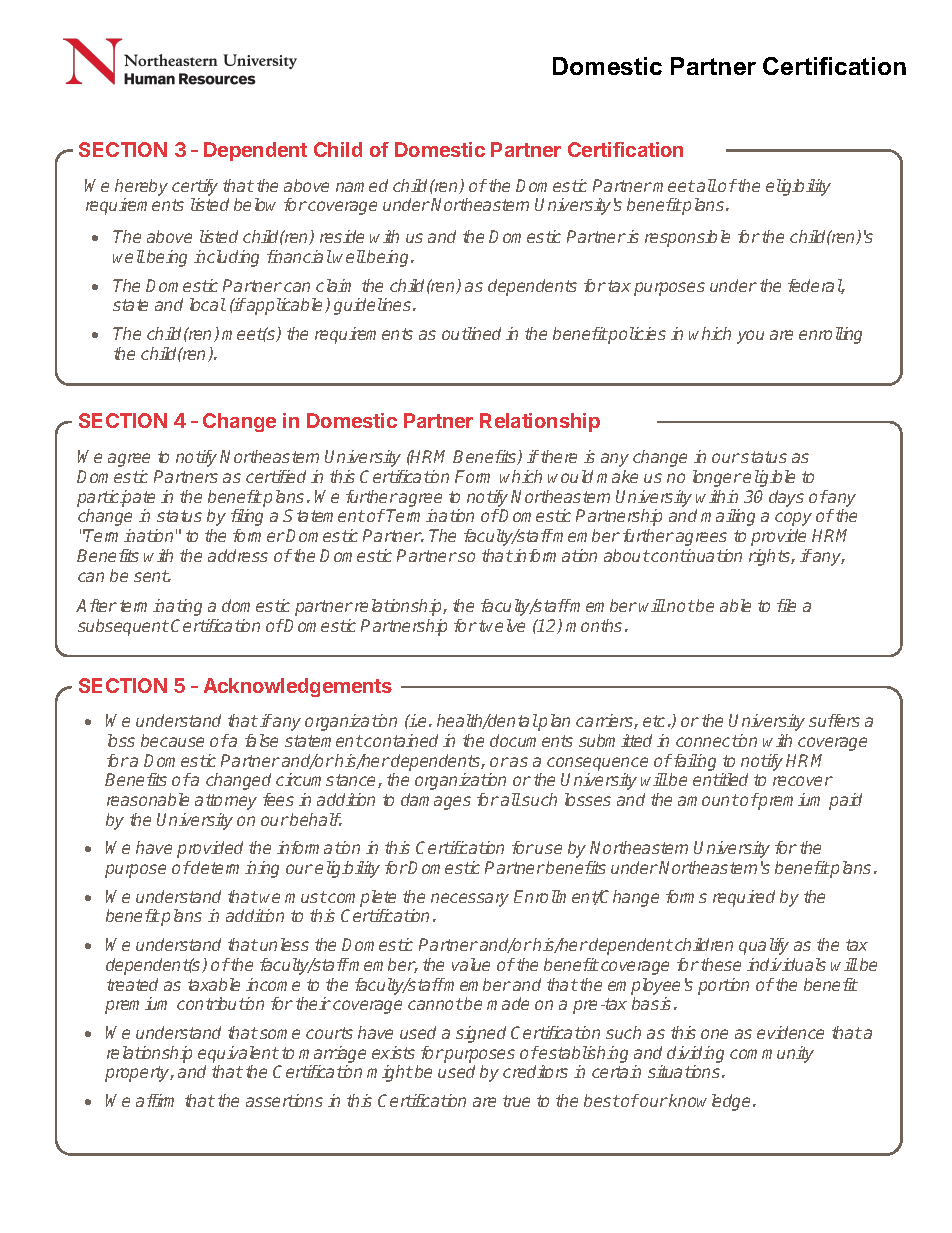 The height and width of the document is (1233, 952). What do you see at coordinates (238, 1054) in the document?
I see `equivalent` at bounding box center [238, 1054].
